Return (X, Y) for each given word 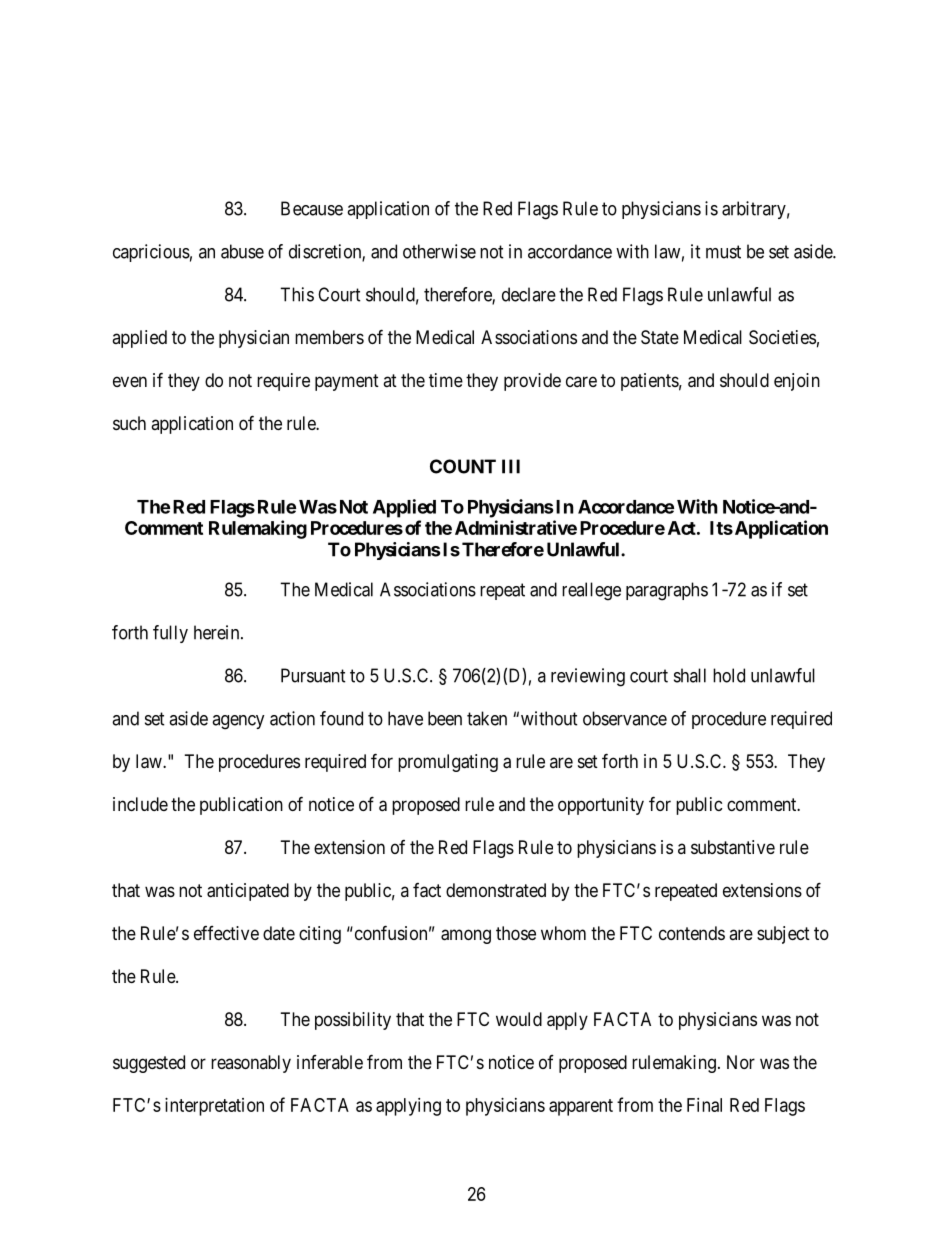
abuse (242, 251)
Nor (741, 1062)
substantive (733, 847)
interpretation (214, 1107)
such (129, 423)
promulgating (448, 763)
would (519, 1019)
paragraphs (667, 591)
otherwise (439, 251)
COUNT (463, 466)
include (140, 804)
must (723, 252)
